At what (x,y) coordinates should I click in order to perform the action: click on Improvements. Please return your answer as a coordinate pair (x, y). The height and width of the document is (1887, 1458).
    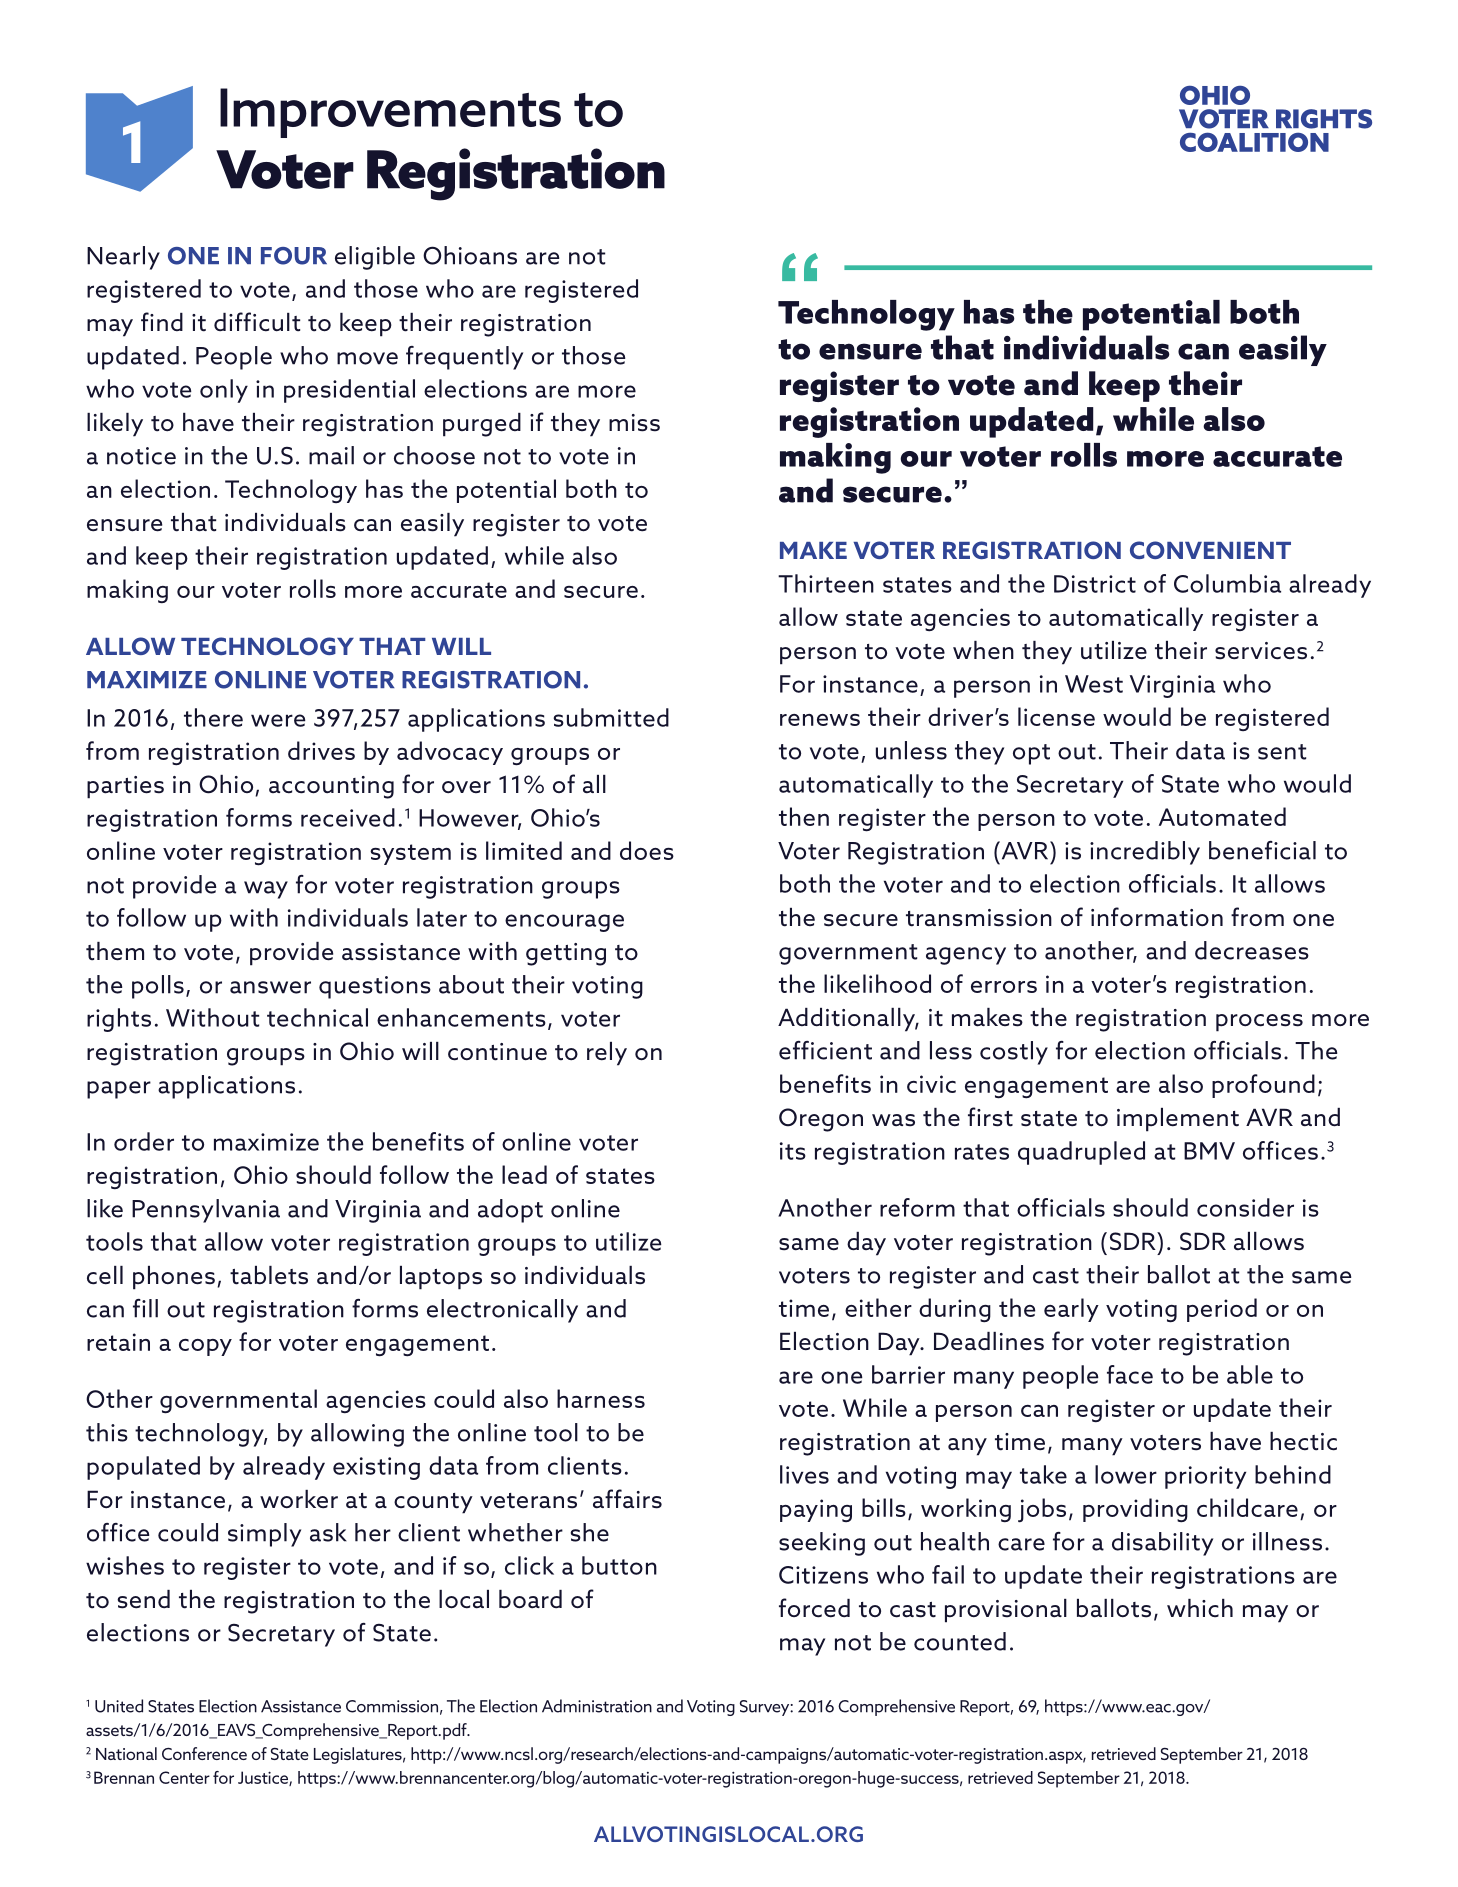
    Looking at the image, I should click on (390, 113).
